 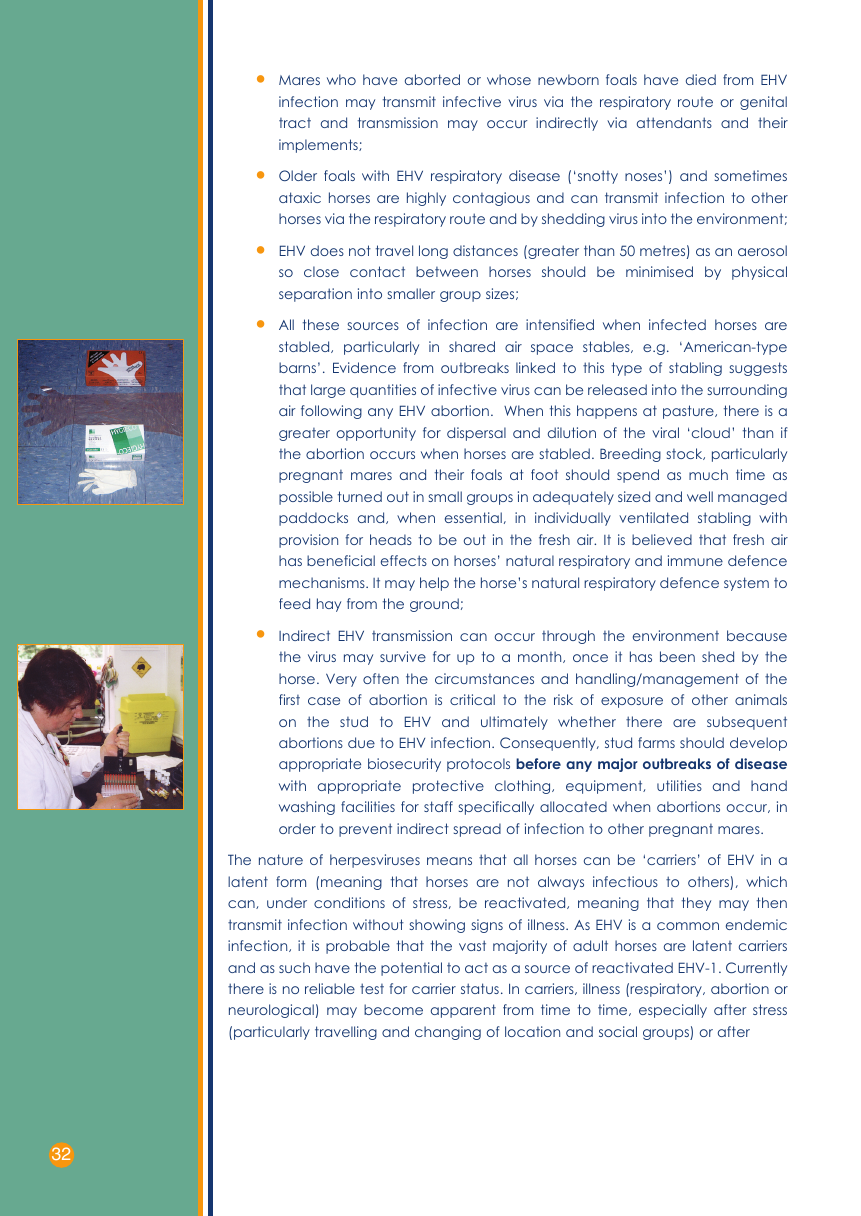 I want to click on reliable, so click(x=330, y=988).
